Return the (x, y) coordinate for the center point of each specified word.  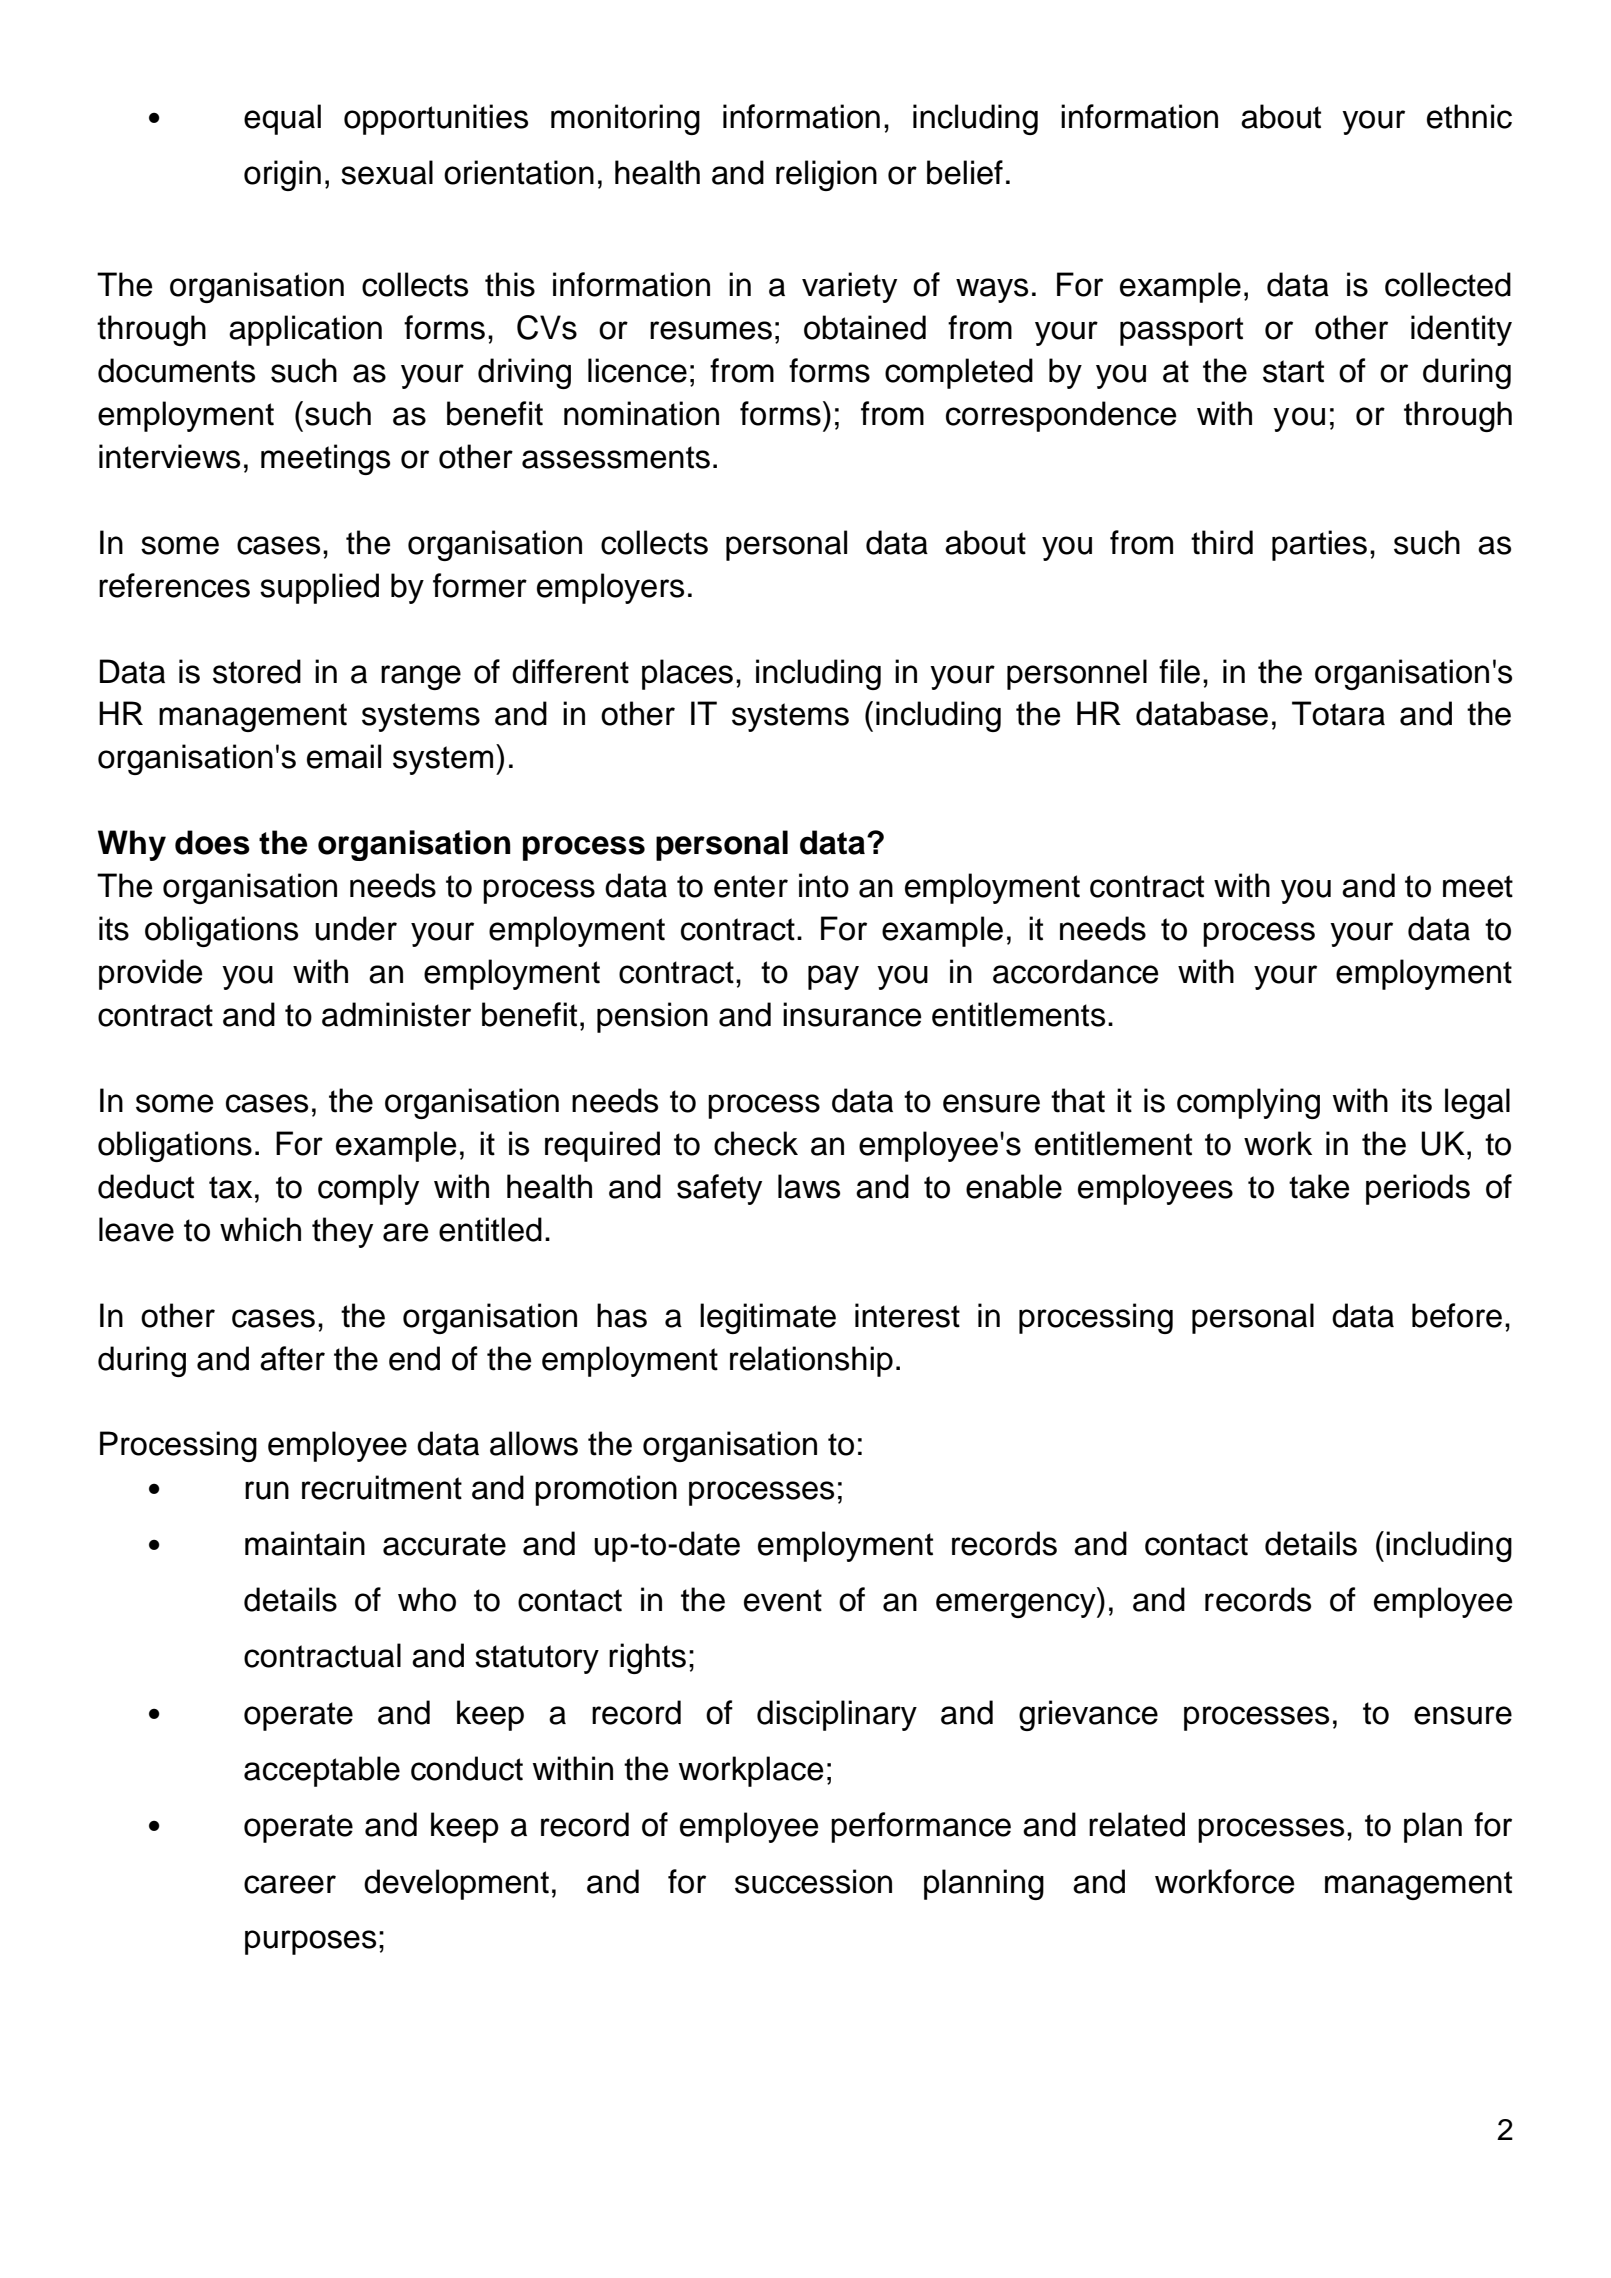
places (687, 674)
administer (396, 1014)
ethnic (1469, 116)
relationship (811, 1361)
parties (1319, 545)
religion (826, 175)
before (1457, 1315)
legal (1477, 1103)
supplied (319, 588)
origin (282, 175)
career (290, 1884)
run (267, 1490)
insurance (852, 1014)
